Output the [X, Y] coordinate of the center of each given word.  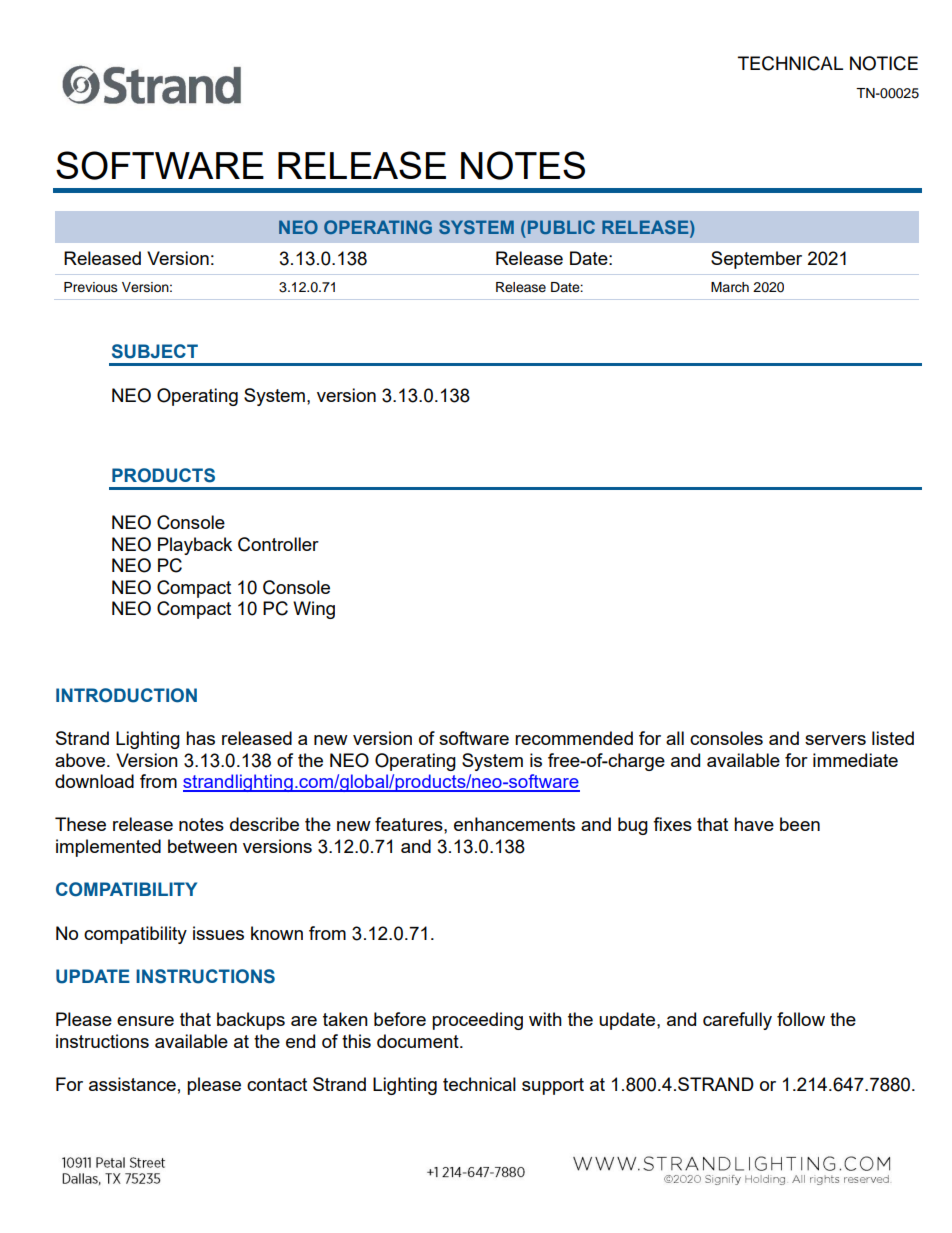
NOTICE [884, 63]
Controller [278, 544]
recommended [574, 738]
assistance [132, 1084]
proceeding [477, 1021]
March [730, 287]
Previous [91, 287]
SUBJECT [155, 351]
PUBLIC [561, 227]
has [200, 738]
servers [835, 740]
